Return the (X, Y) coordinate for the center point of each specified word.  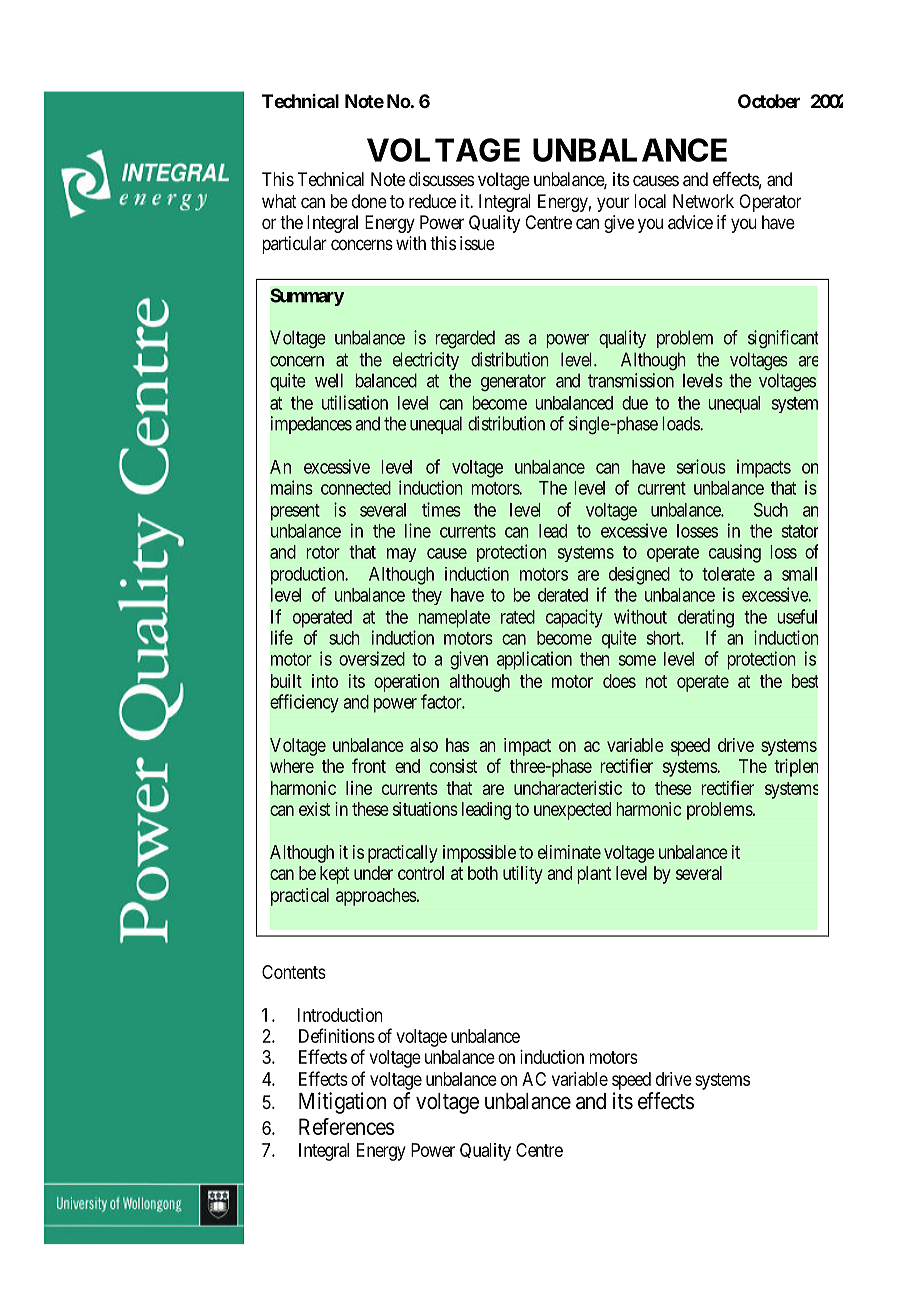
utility (523, 875)
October (769, 101)
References (346, 1126)
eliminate (569, 852)
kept (334, 875)
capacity (574, 618)
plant (594, 875)
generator (513, 382)
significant (783, 339)
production (309, 576)
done (369, 201)
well (329, 380)
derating (706, 618)
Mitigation (342, 1103)
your (613, 204)
